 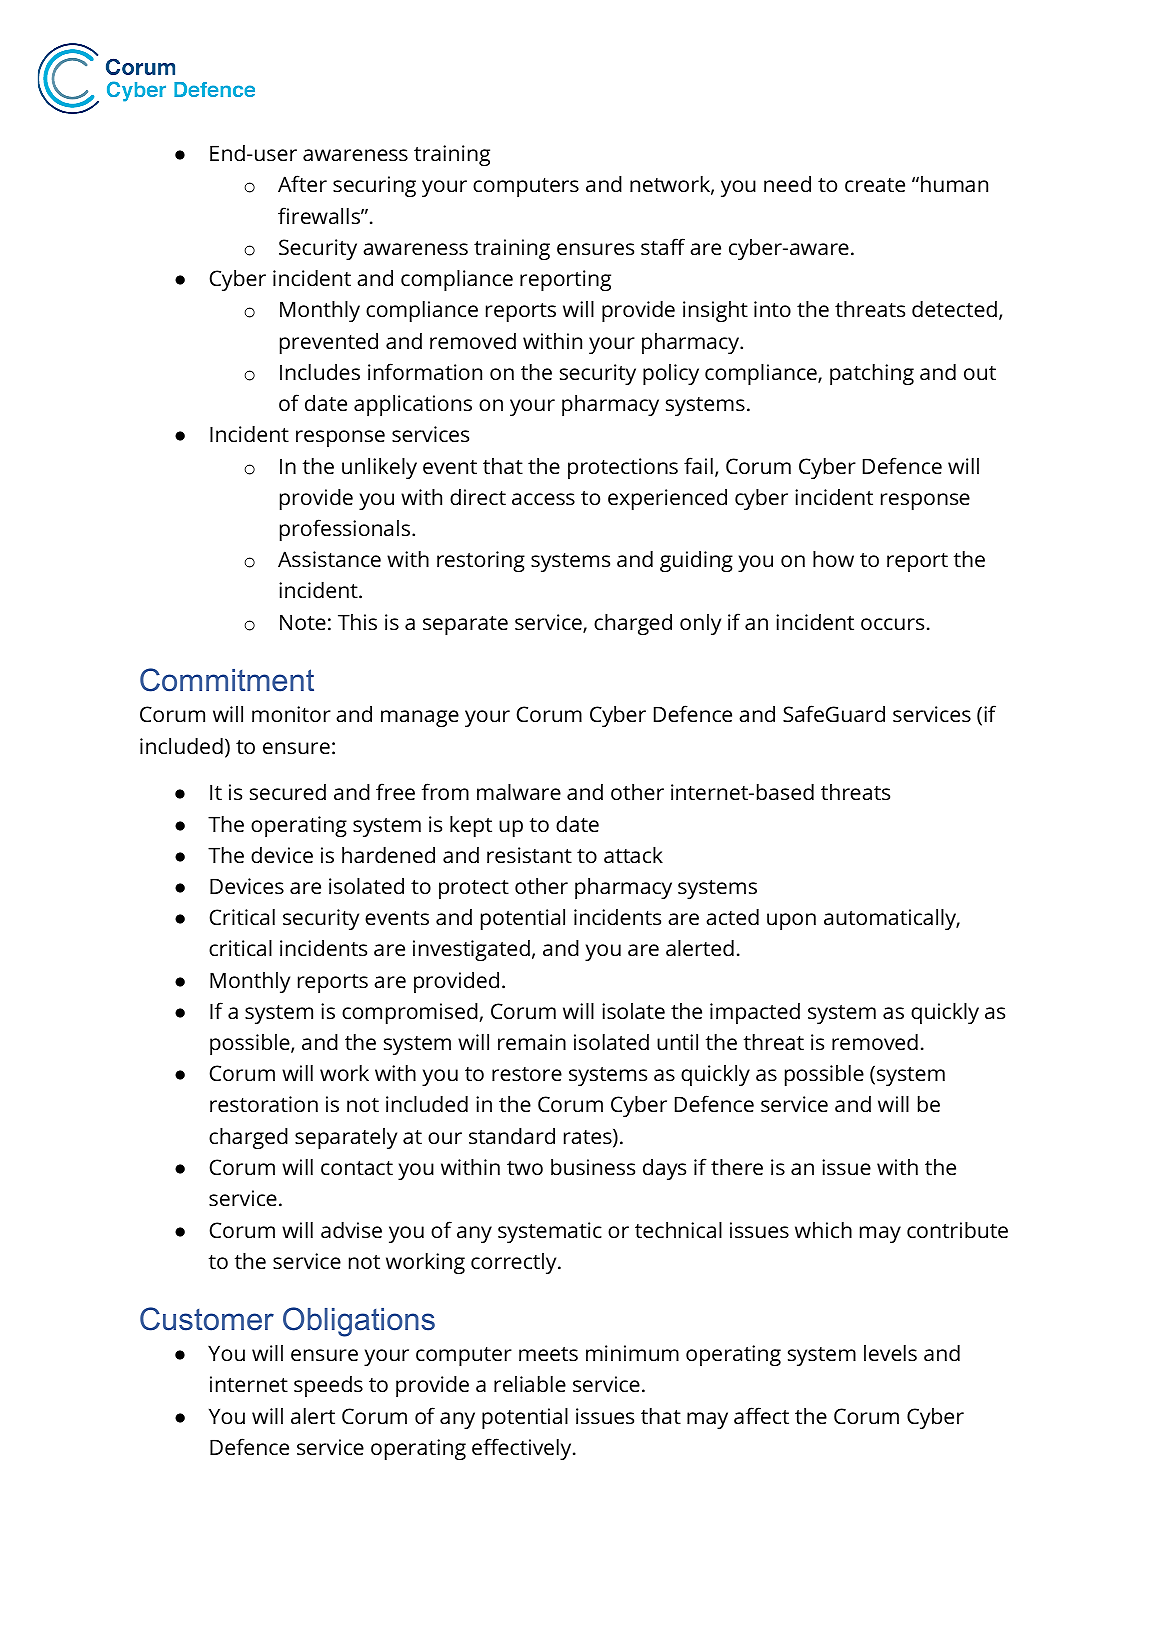 I want to click on staff, so click(x=663, y=246).
